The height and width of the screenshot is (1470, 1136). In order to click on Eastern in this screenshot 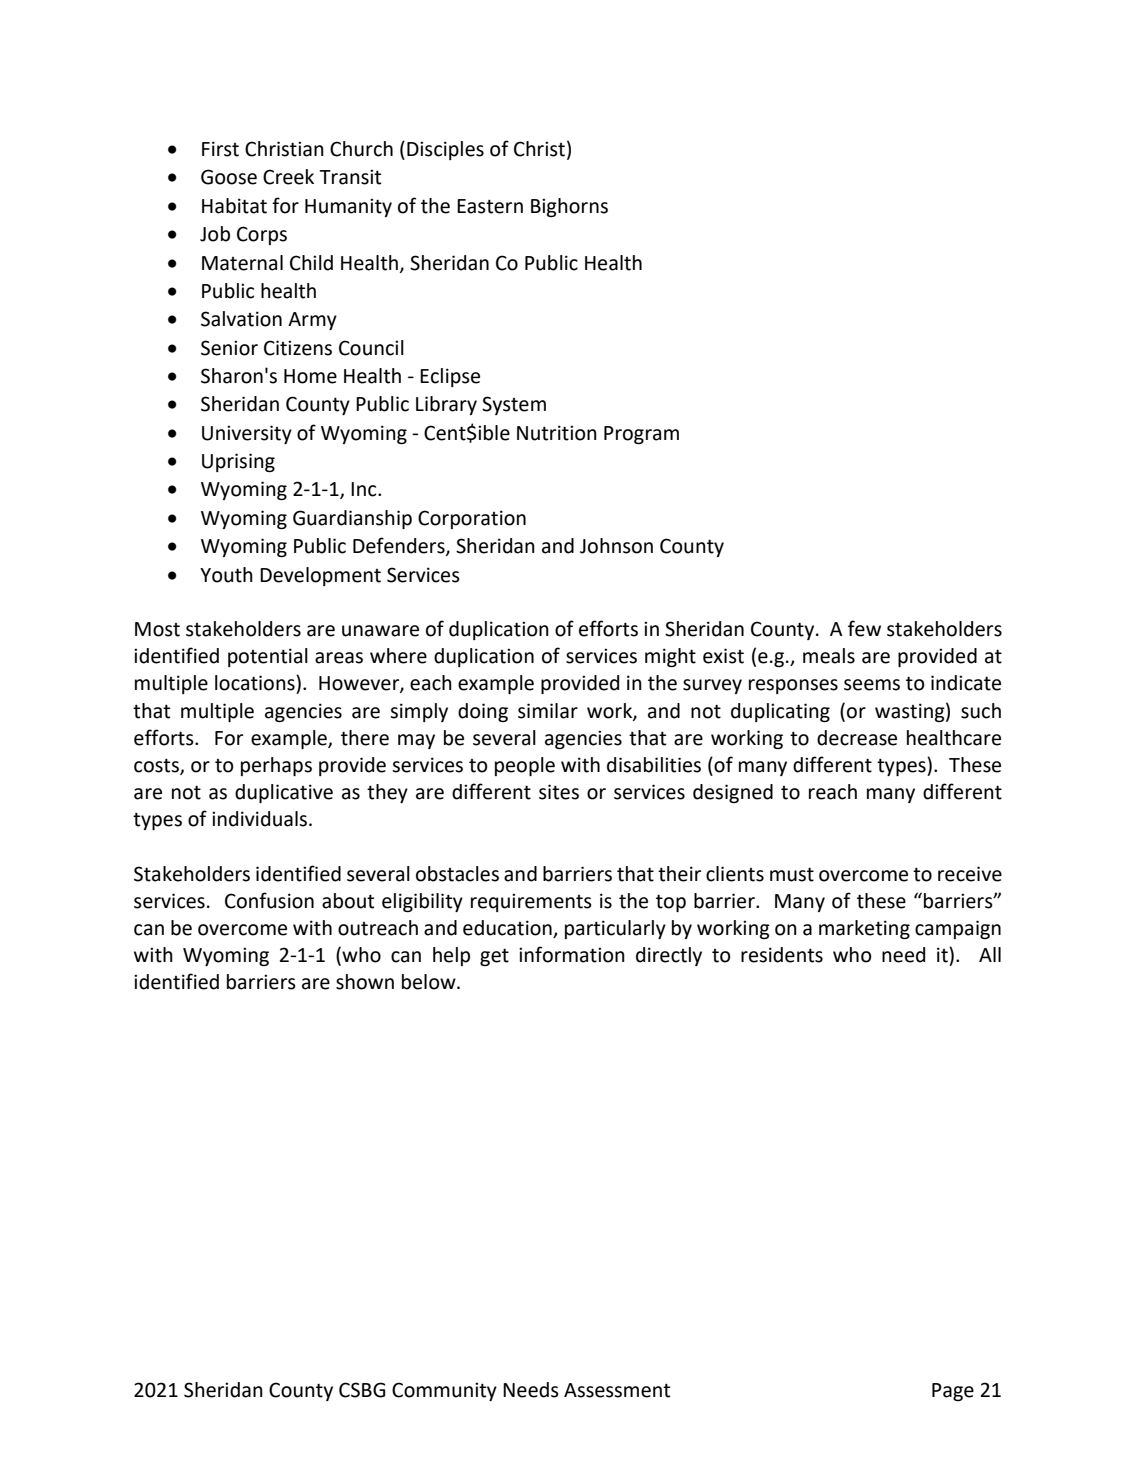, I will do `click(490, 206)`.
